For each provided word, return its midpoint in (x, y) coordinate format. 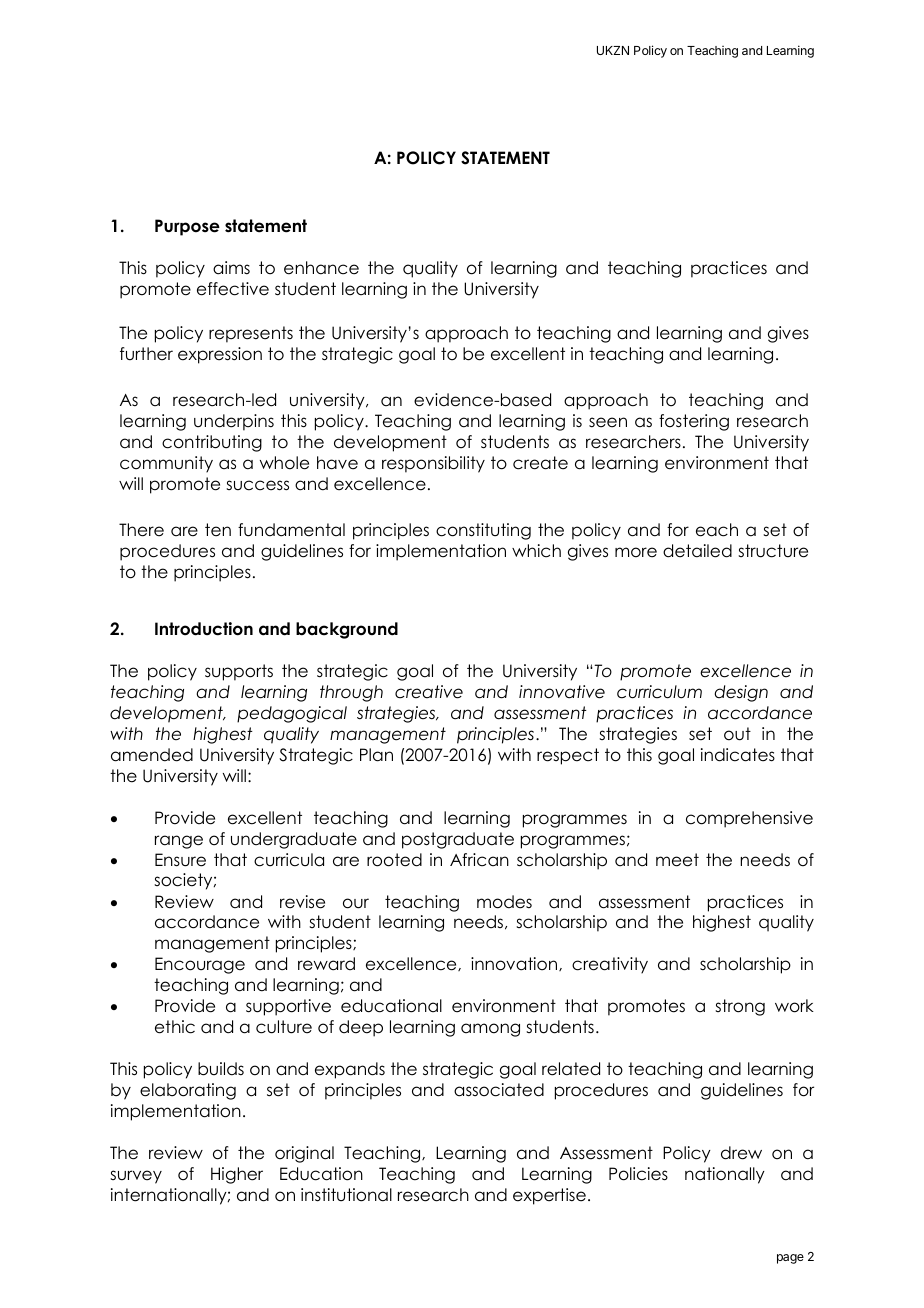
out (737, 734)
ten (218, 530)
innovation (515, 964)
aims (231, 268)
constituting (483, 531)
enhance (321, 268)
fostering (694, 422)
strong (740, 1007)
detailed (697, 551)
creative (429, 692)
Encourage (200, 965)
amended (152, 755)
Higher (237, 1175)
